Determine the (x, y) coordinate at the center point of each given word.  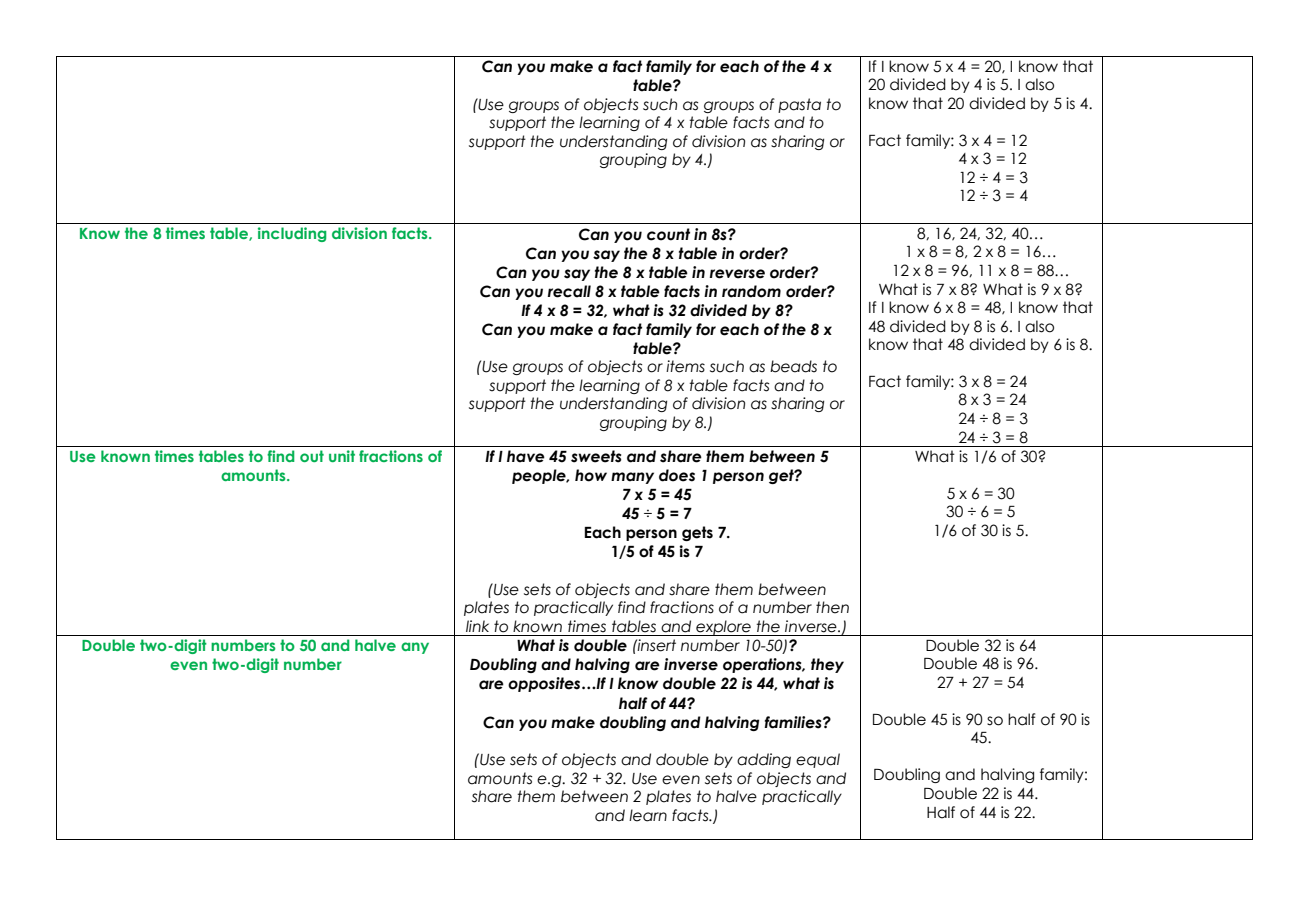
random (751, 291)
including (292, 234)
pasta (799, 105)
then (832, 607)
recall (569, 291)
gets (697, 533)
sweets (596, 456)
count (668, 234)
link (477, 626)
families (794, 722)
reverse (737, 274)
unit (342, 456)
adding (764, 760)
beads (793, 366)
